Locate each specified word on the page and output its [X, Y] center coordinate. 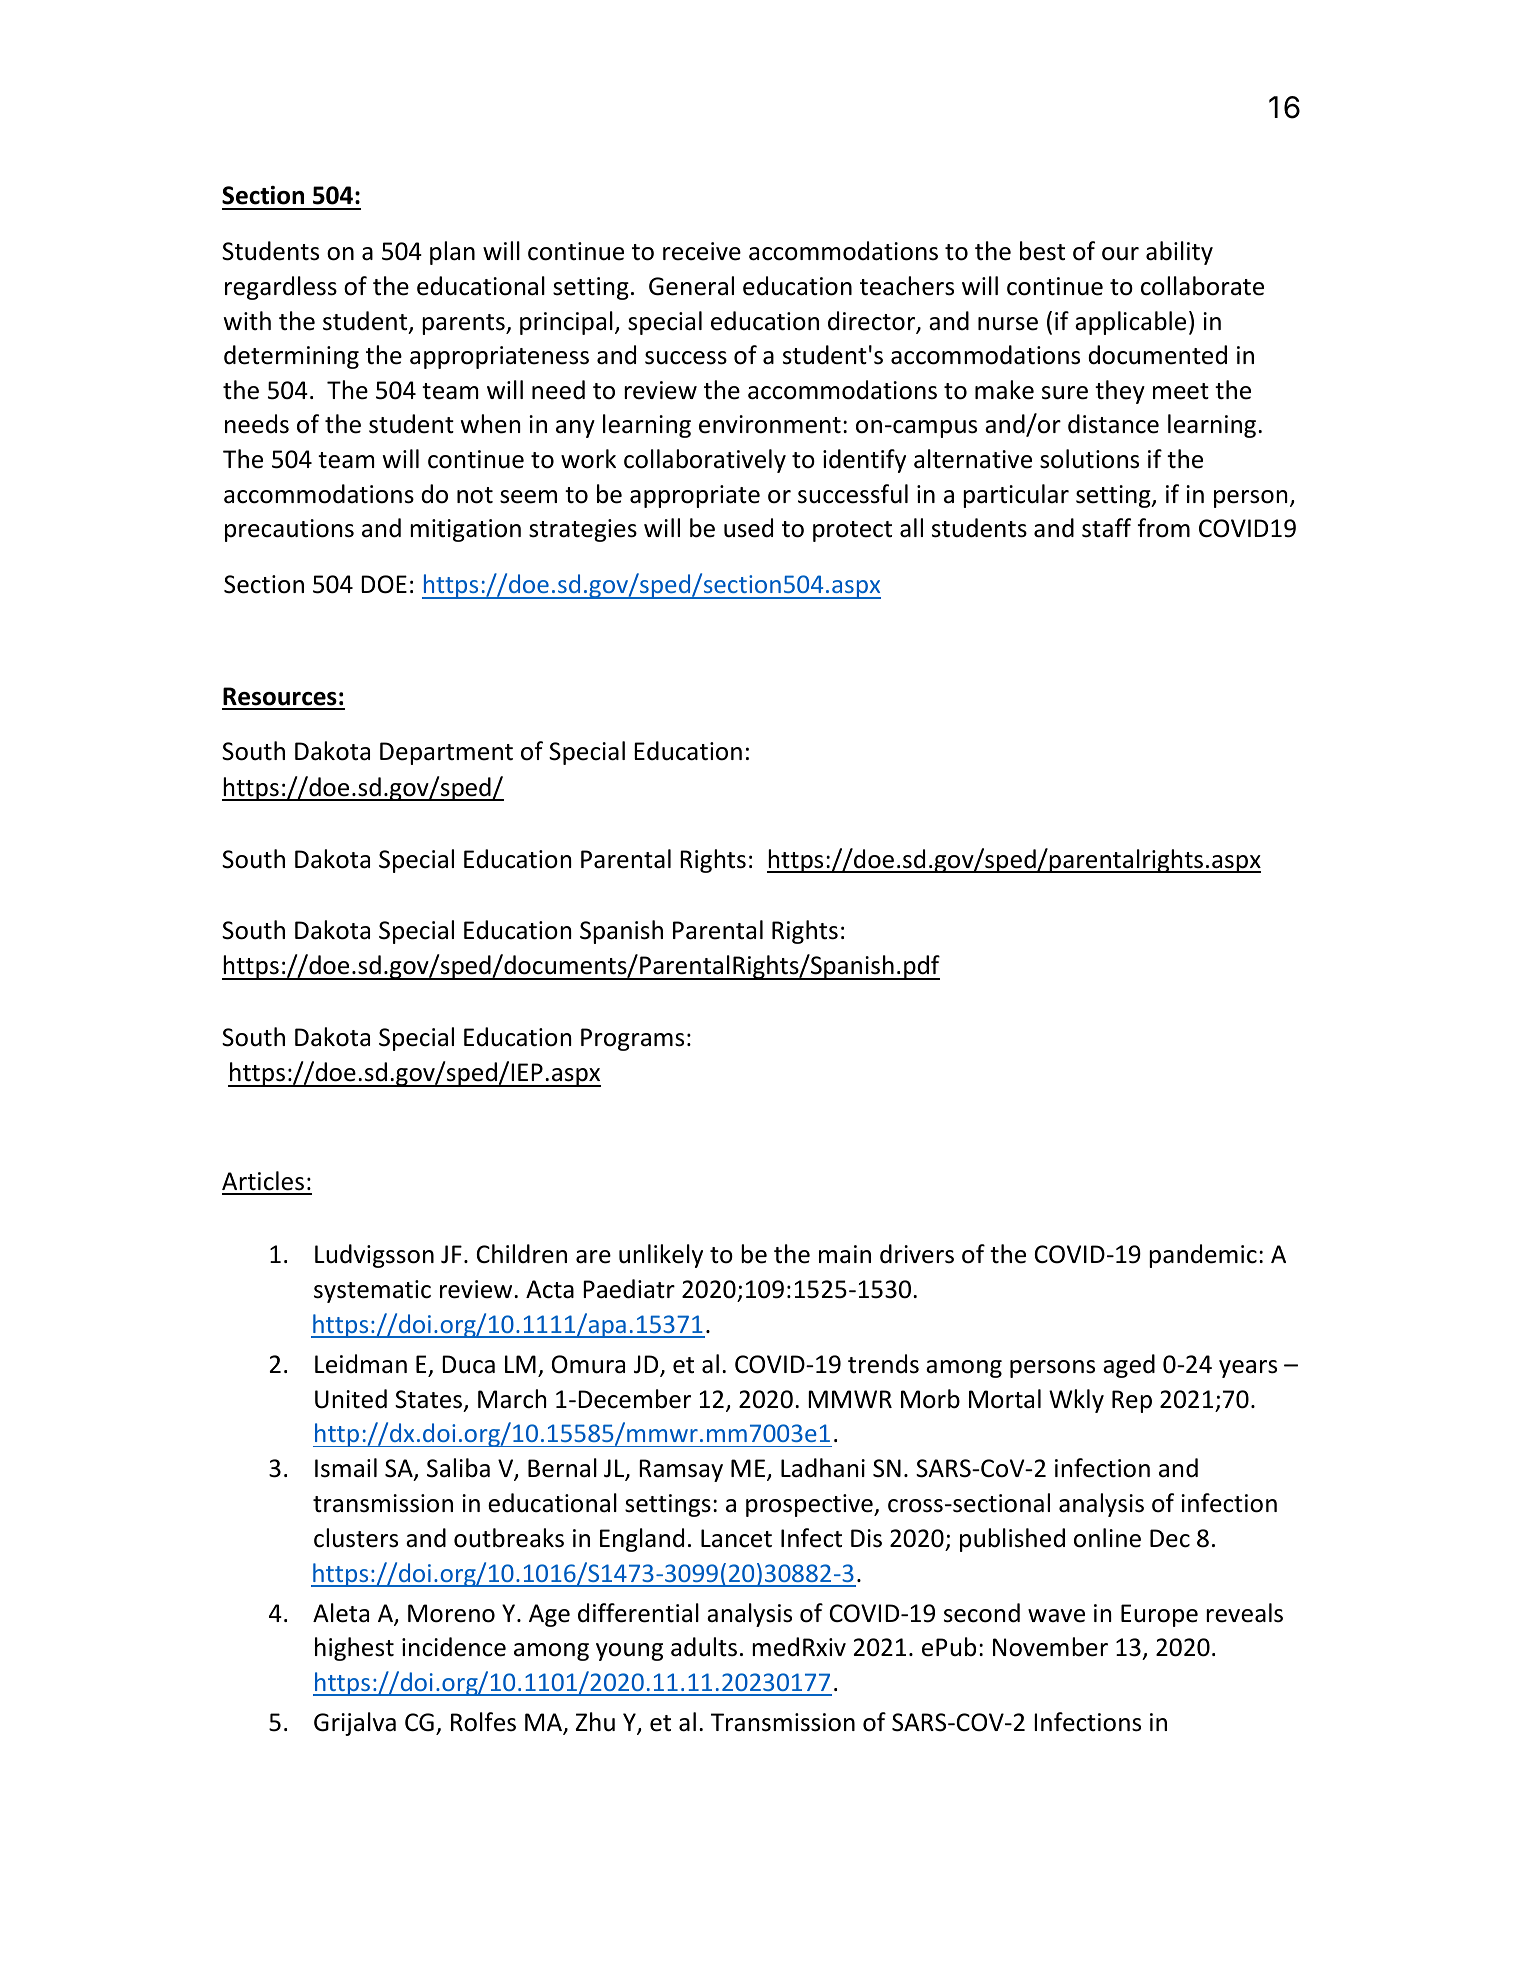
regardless [281, 288]
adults [704, 1647]
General [691, 286]
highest [354, 1649]
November [1050, 1647]
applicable [1130, 323]
